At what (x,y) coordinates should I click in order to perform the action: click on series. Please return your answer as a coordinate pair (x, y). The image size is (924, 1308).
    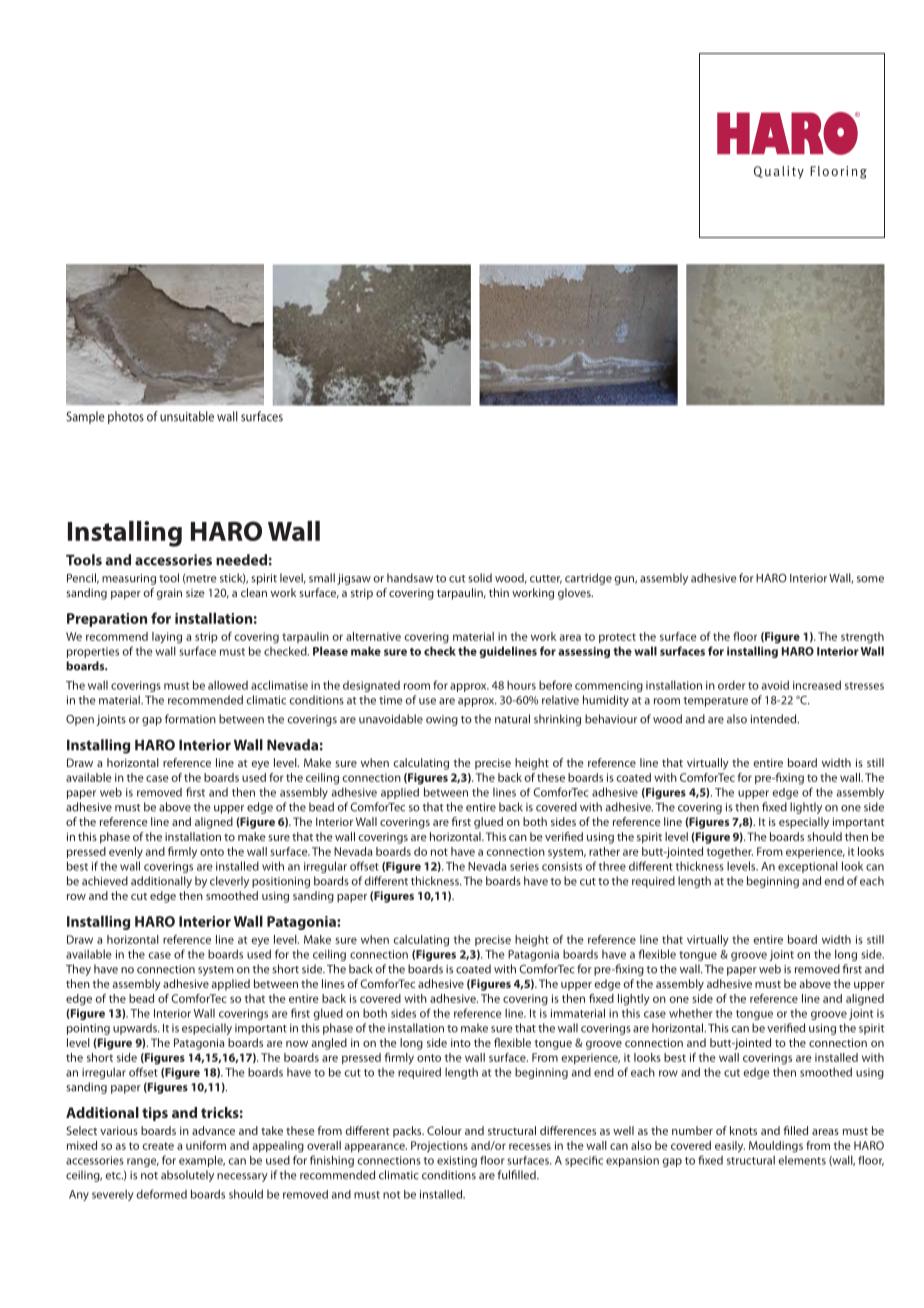
    Looking at the image, I should click on (524, 866).
